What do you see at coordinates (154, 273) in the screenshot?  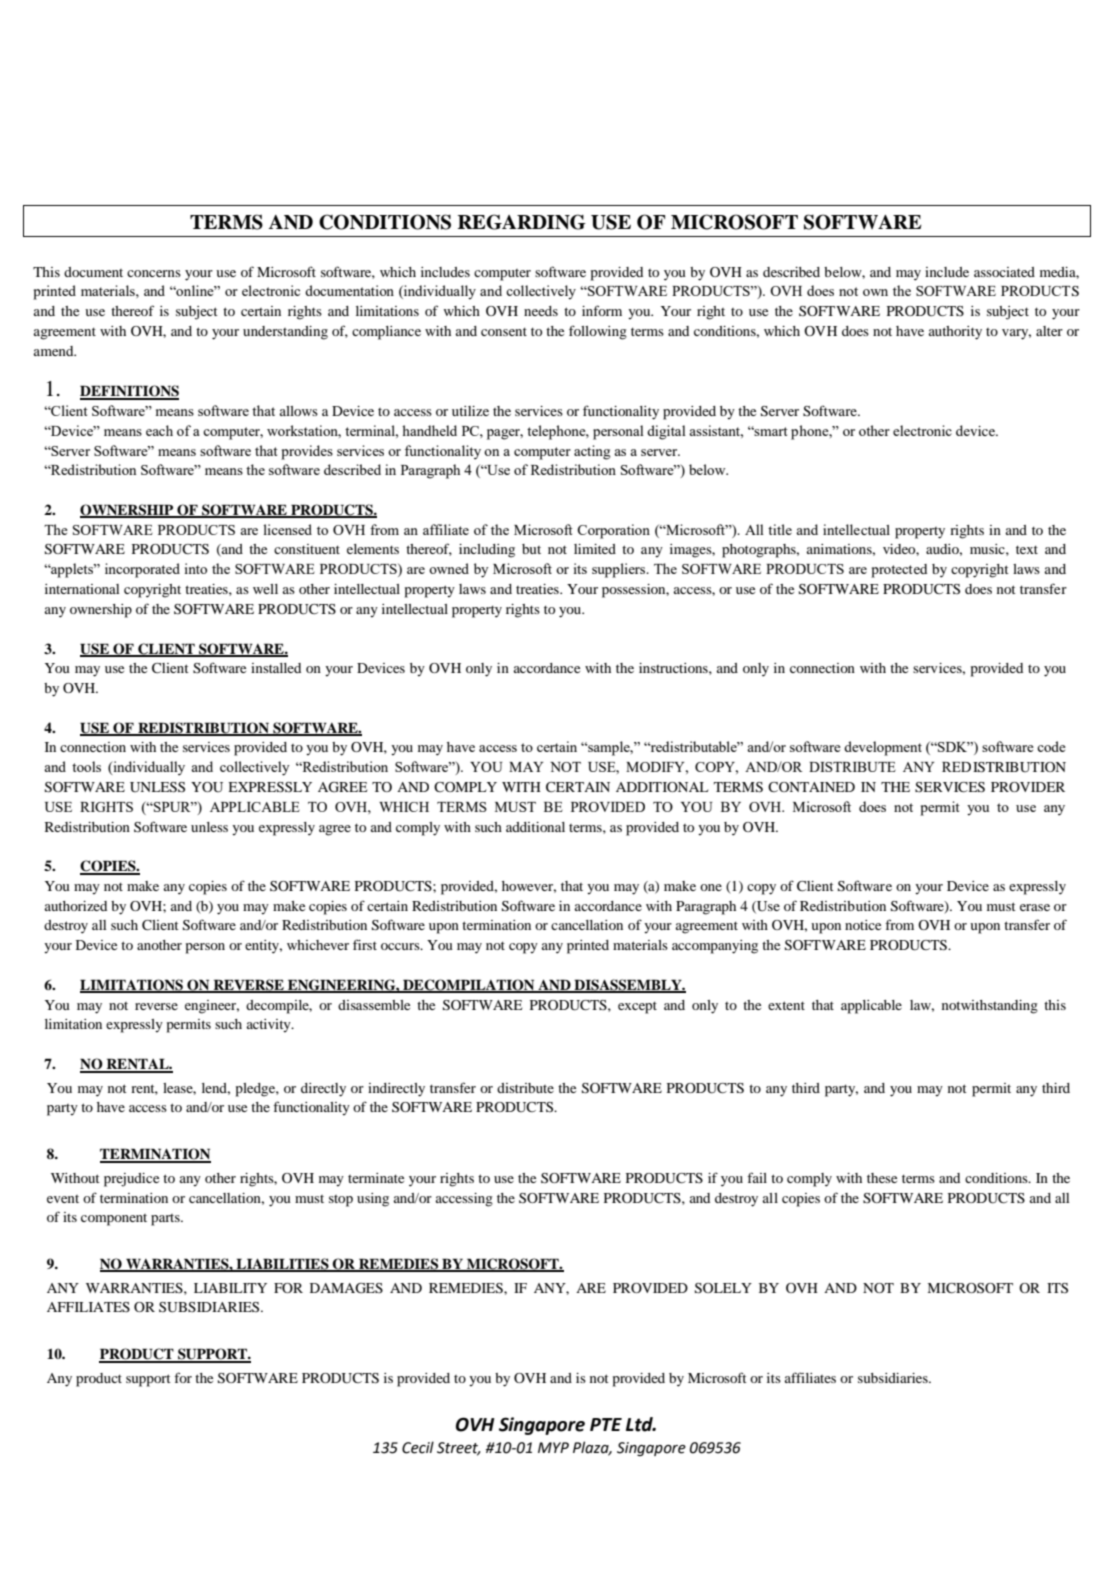 I see `concerns` at bounding box center [154, 273].
